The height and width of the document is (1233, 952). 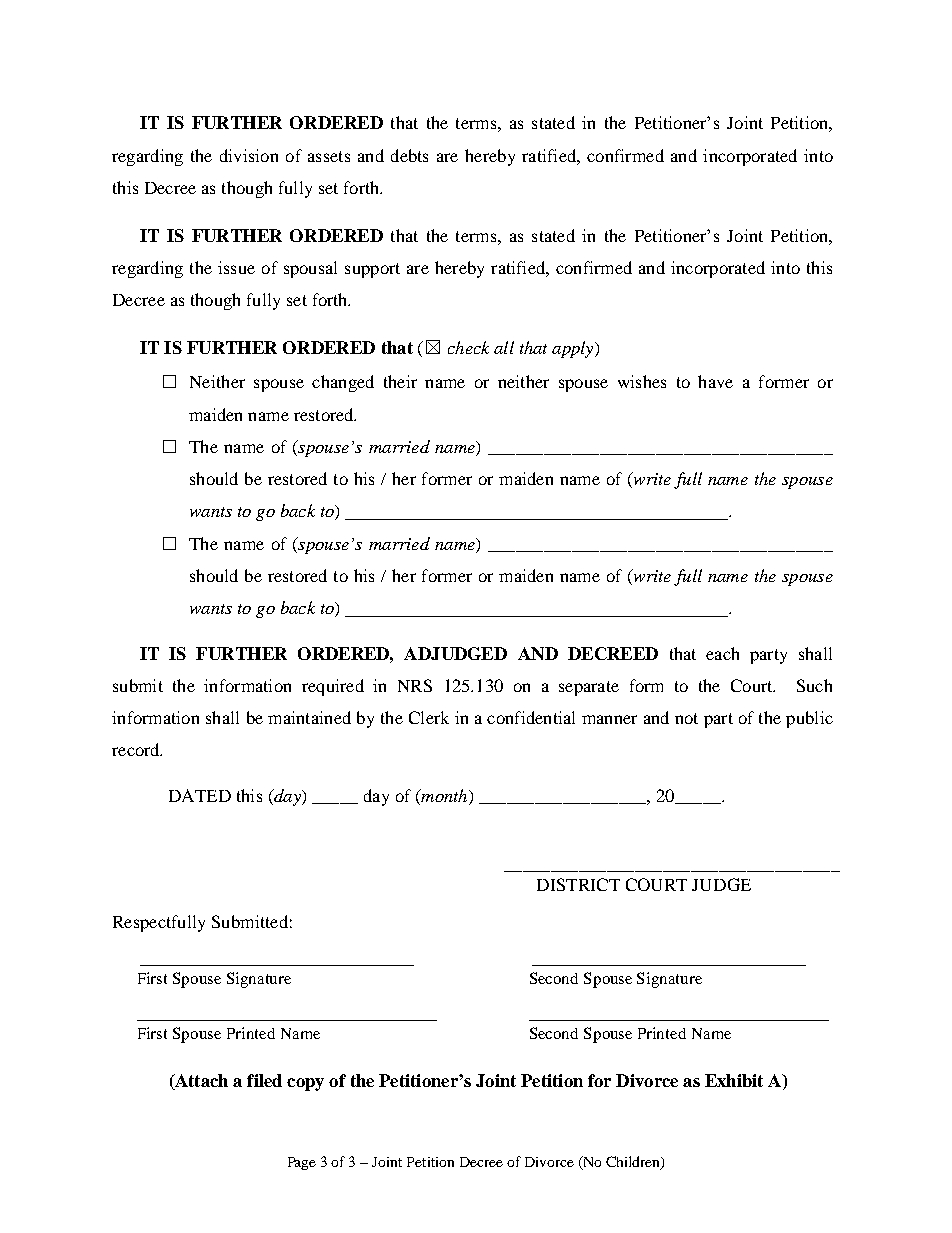 What do you see at coordinates (200, 795) in the document?
I see `DATED` at bounding box center [200, 795].
